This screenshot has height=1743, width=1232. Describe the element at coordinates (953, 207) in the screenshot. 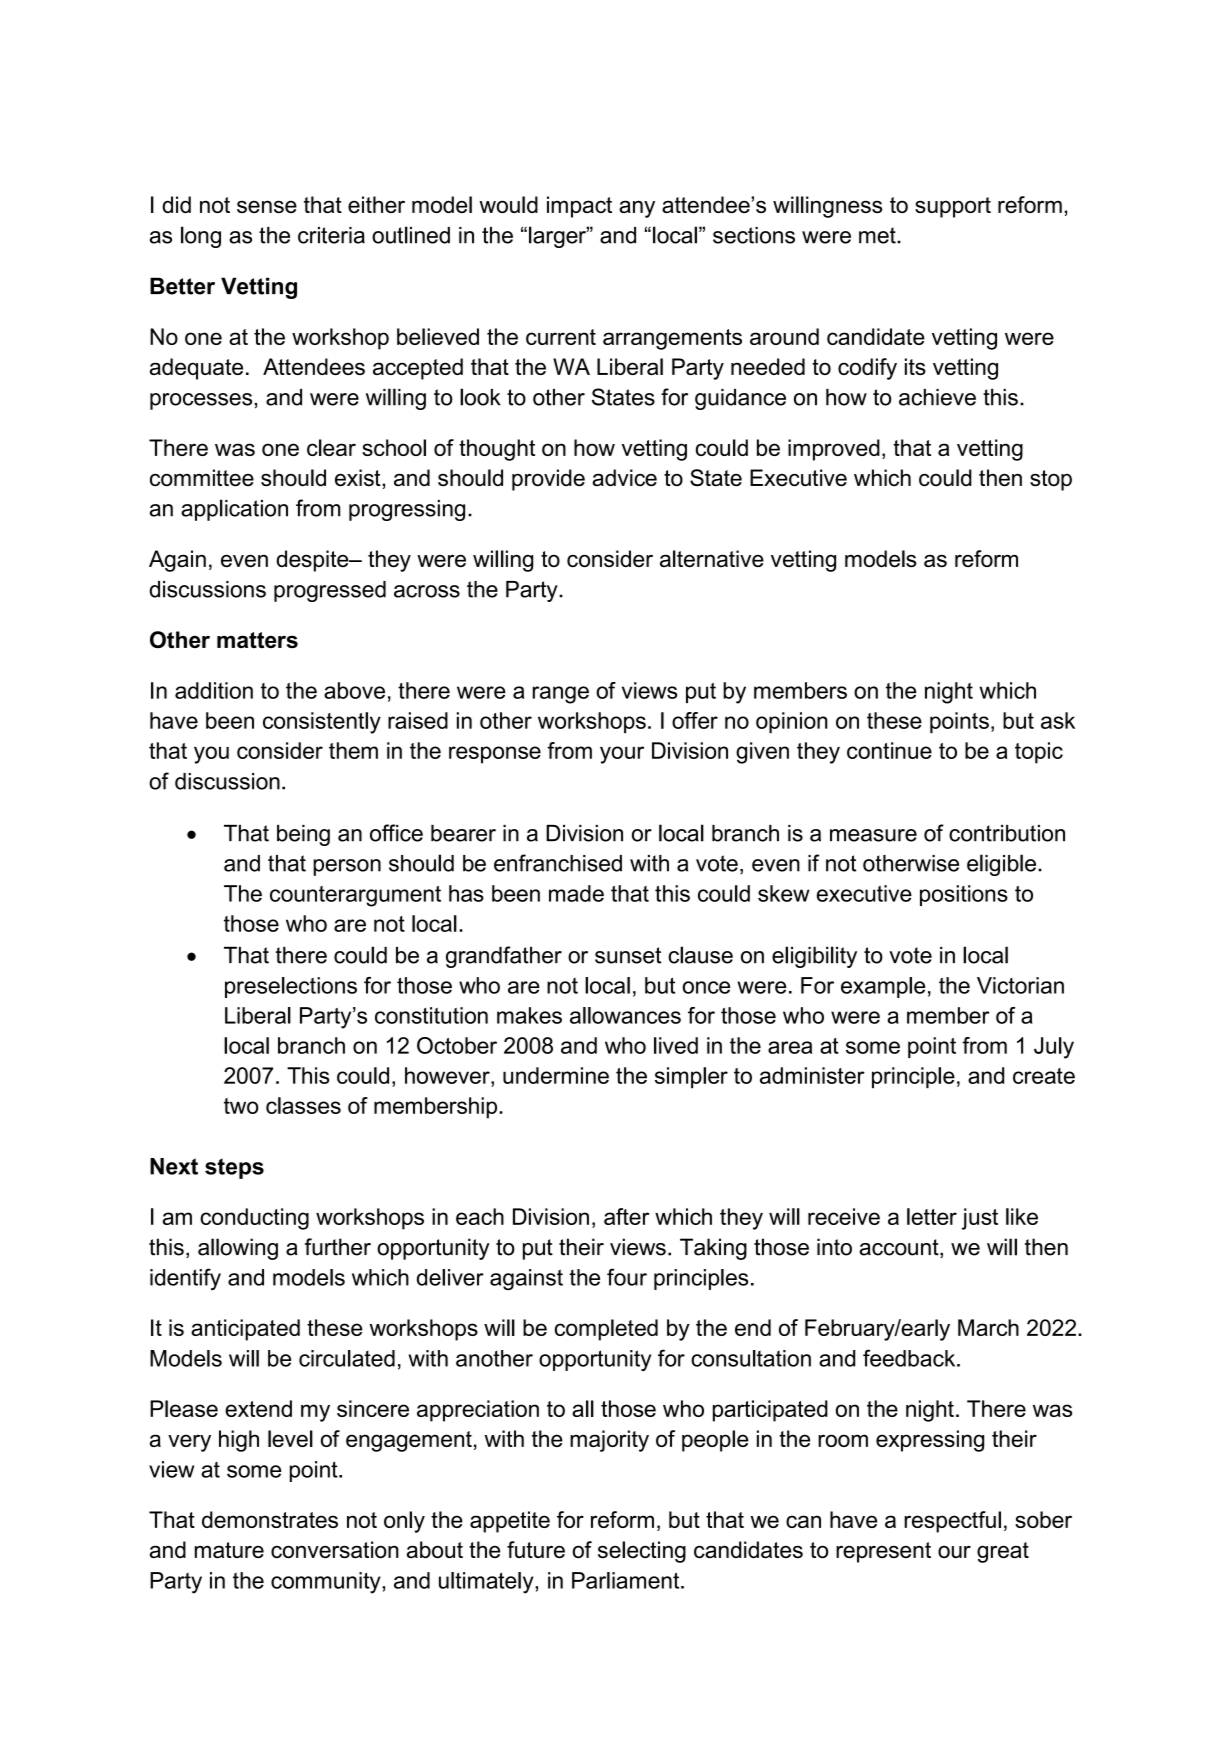

I see `support` at that location.
